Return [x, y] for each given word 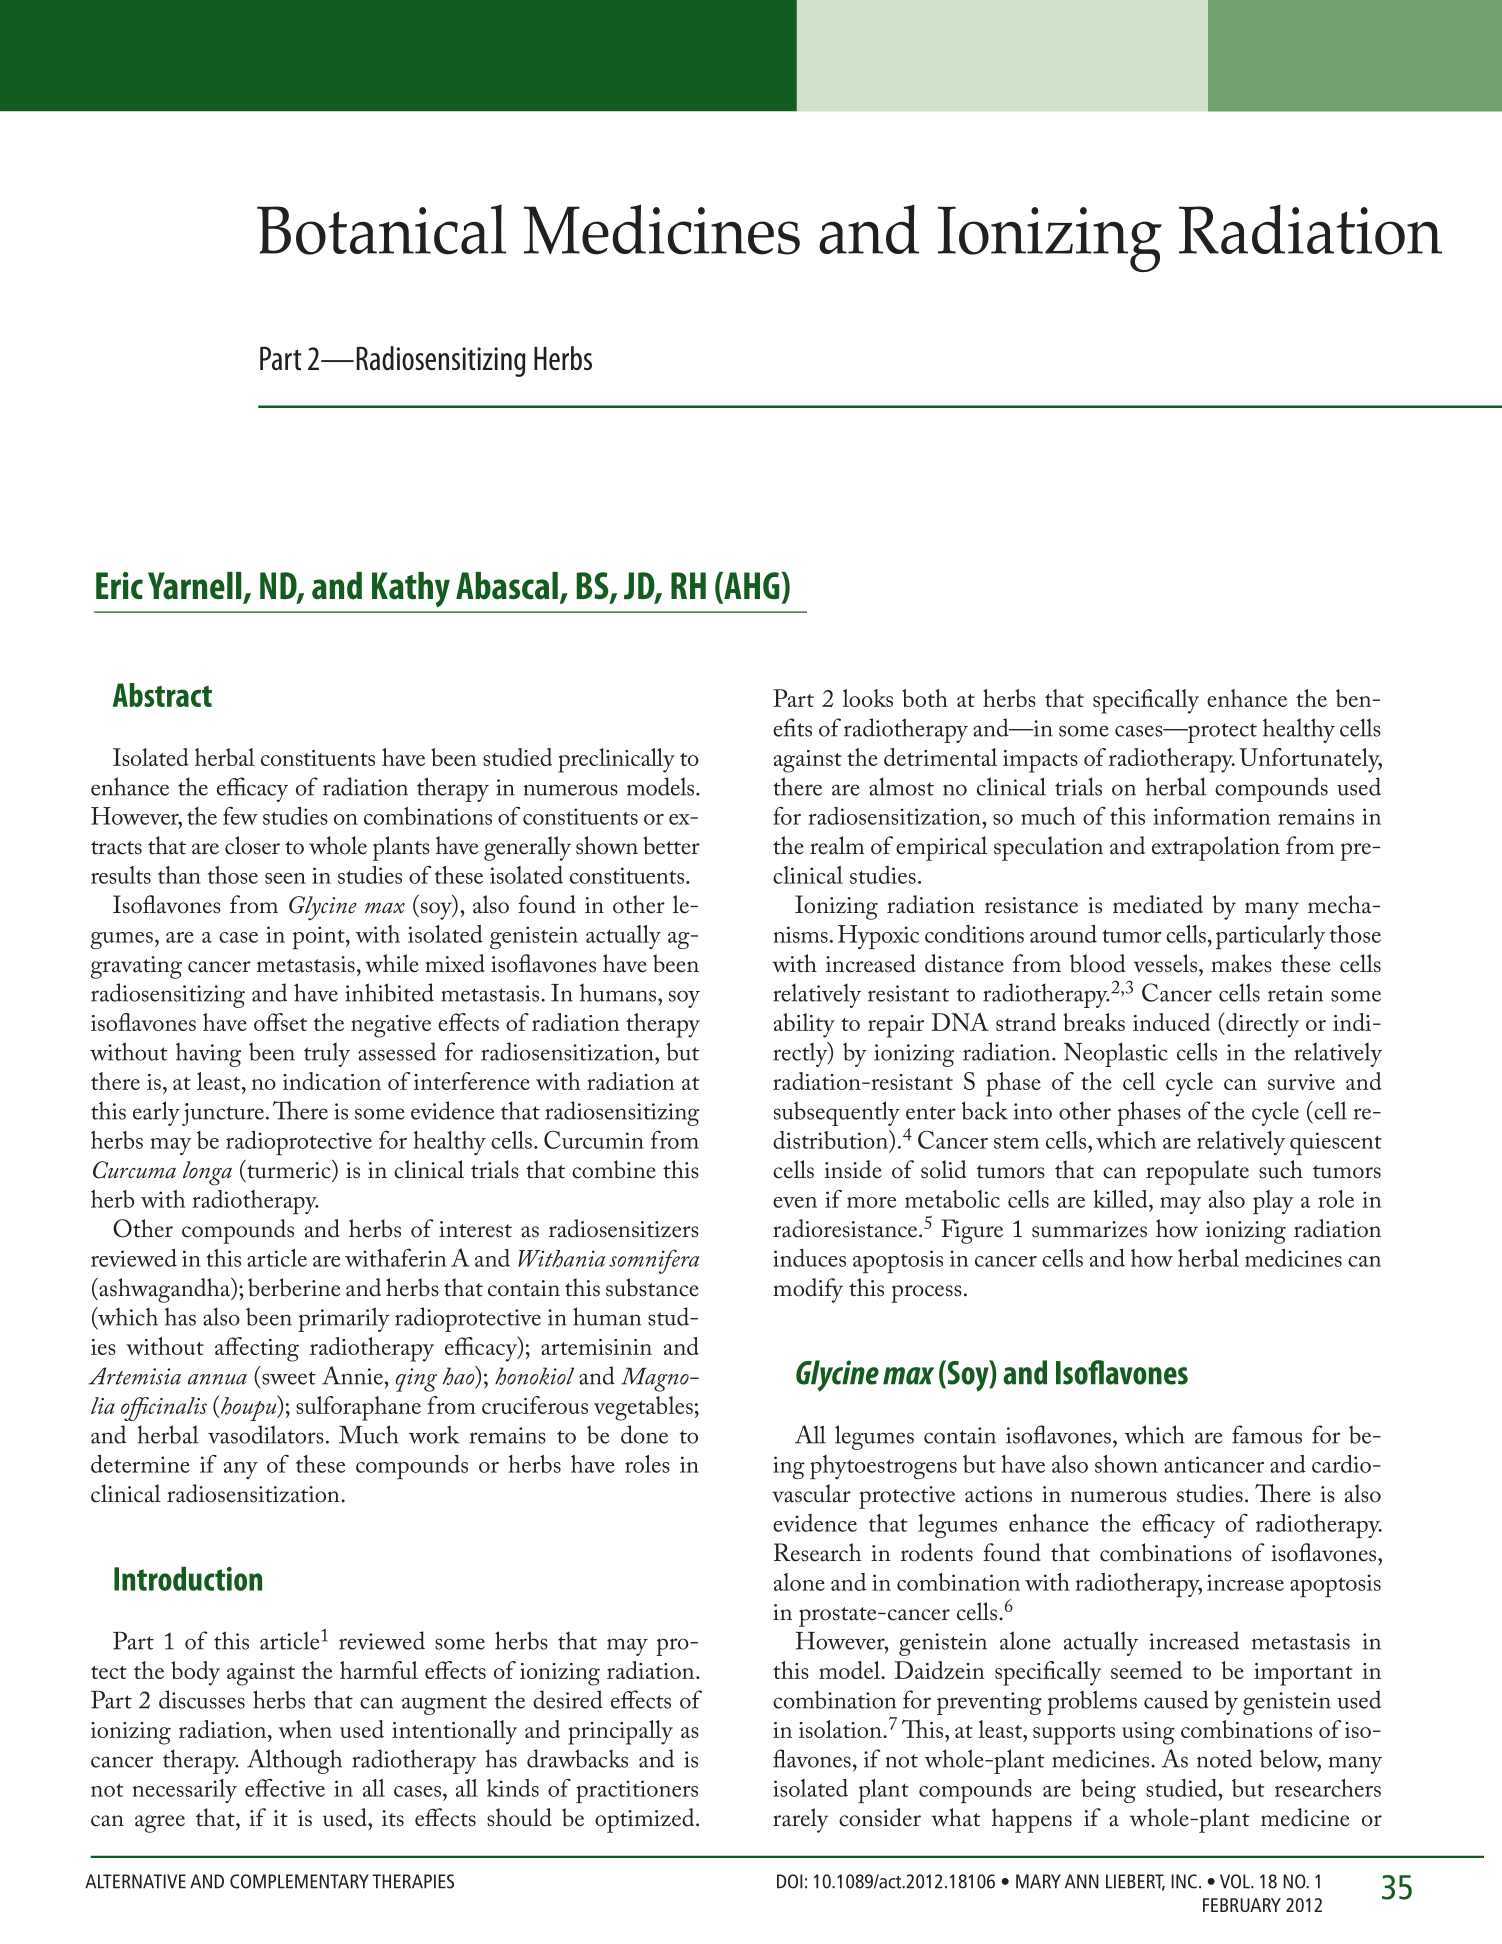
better [671, 845]
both [925, 698]
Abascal [507, 586]
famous [1267, 1434]
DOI [790, 1881]
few [240, 816]
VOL [1236, 1881]
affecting [257, 1349]
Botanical [381, 229]
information [1212, 816]
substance [652, 1287]
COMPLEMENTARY [299, 1881]
